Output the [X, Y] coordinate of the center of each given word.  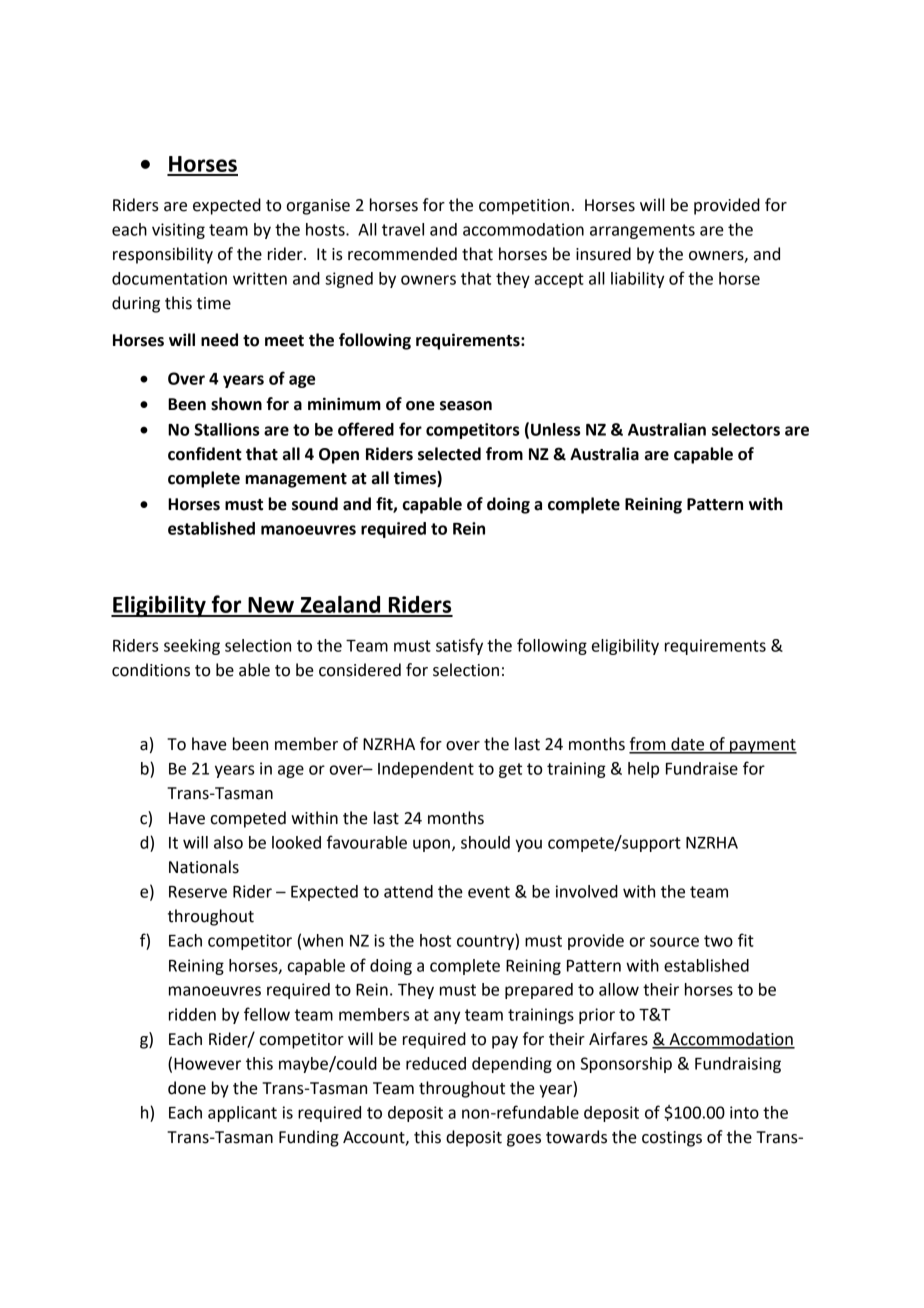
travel [403, 229]
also [228, 842]
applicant [242, 1114]
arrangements [642, 231]
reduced [436, 1063]
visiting [178, 231]
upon [431, 845]
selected [449, 454]
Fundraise [702, 768]
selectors [746, 429]
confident [205, 454]
